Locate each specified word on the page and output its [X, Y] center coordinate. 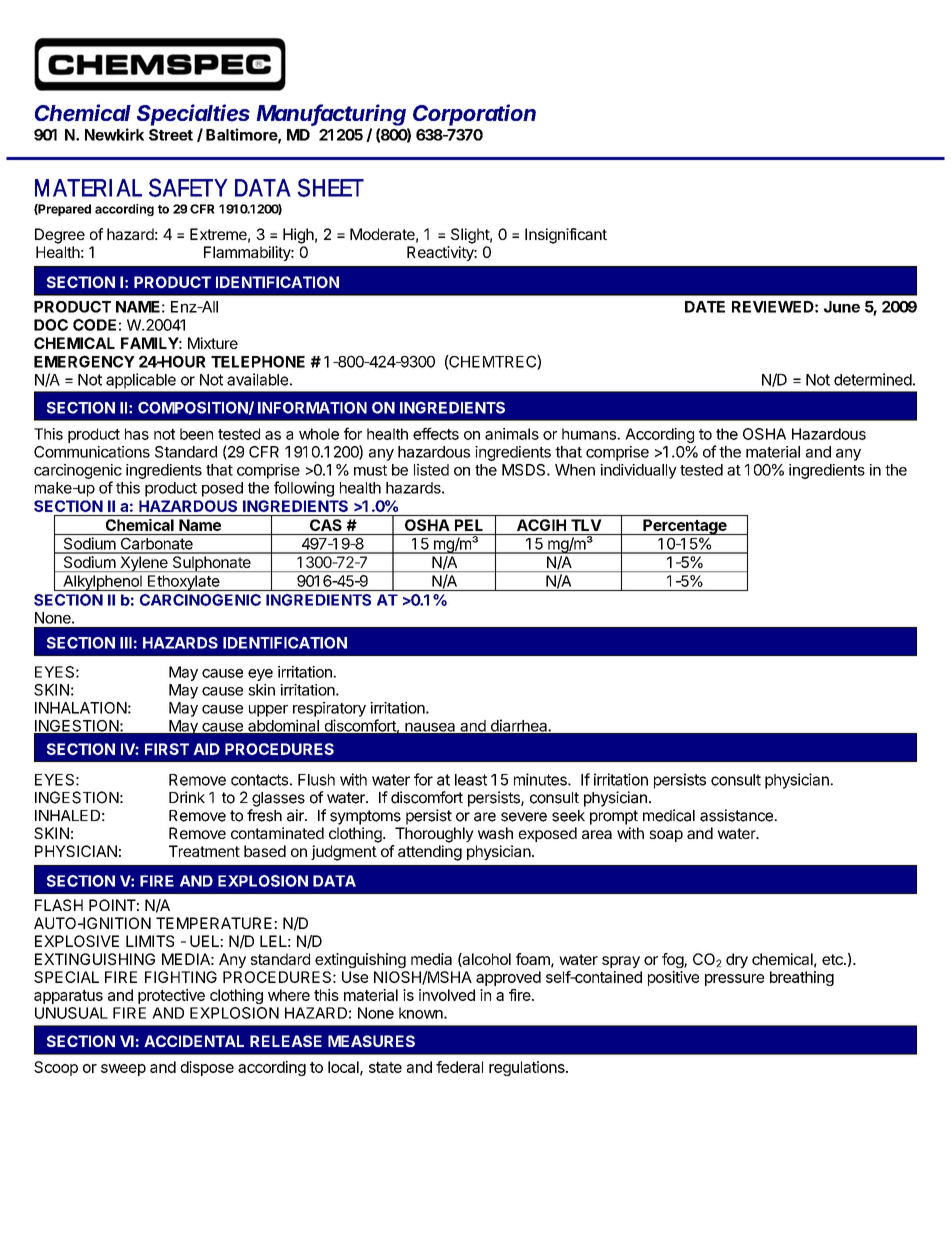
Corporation [474, 115]
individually [638, 471]
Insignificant [566, 236]
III [126, 643]
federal [459, 1067]
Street [171, 135]
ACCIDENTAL [194, 1041]
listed [431, 470]
